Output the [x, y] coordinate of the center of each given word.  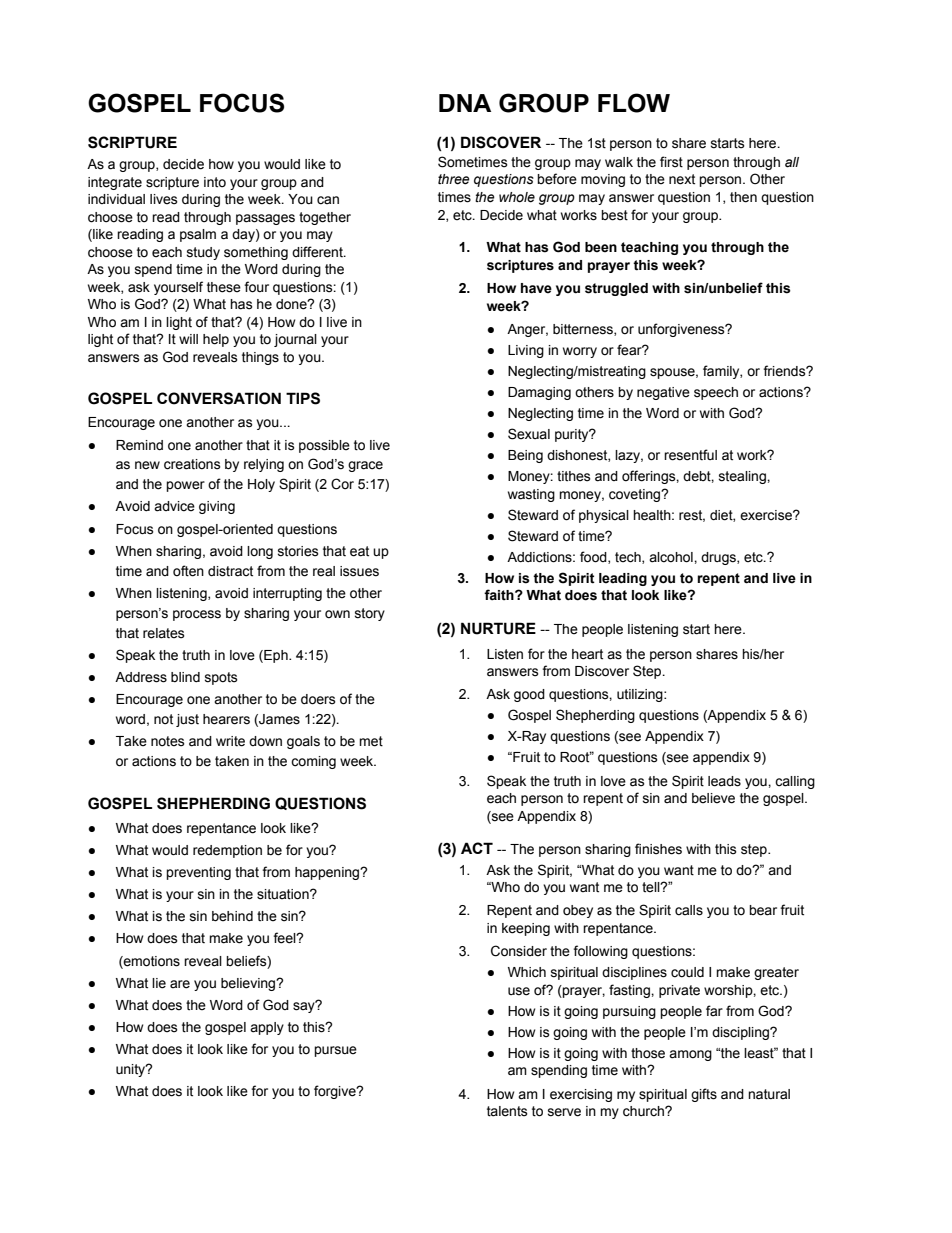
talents [507, 1111]
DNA [465, 103]
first [671, 162]
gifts [704, 1095]
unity [132, 1070]
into [215, 182]
